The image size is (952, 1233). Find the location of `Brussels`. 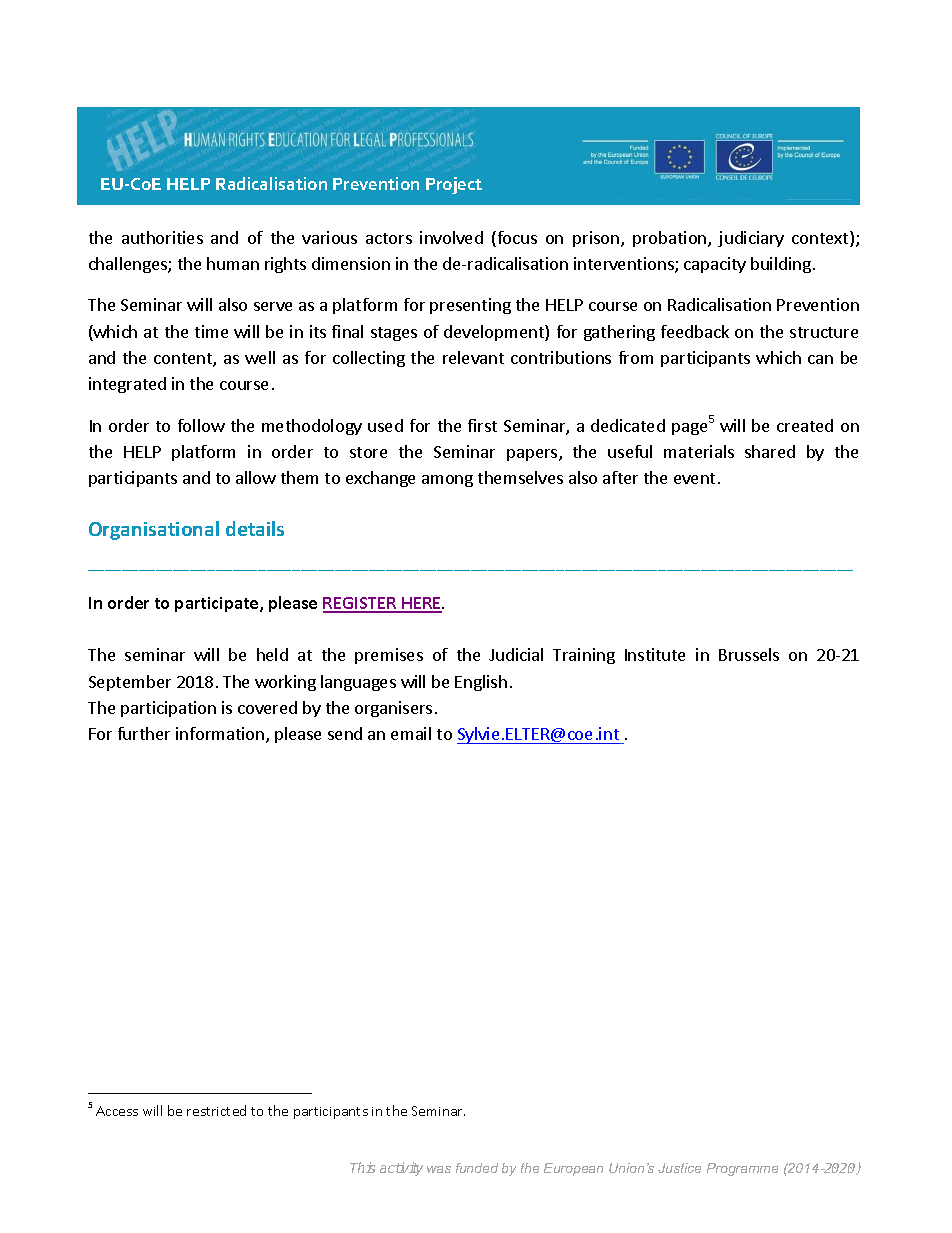

Brussels is located at coordinates (749, 654).
